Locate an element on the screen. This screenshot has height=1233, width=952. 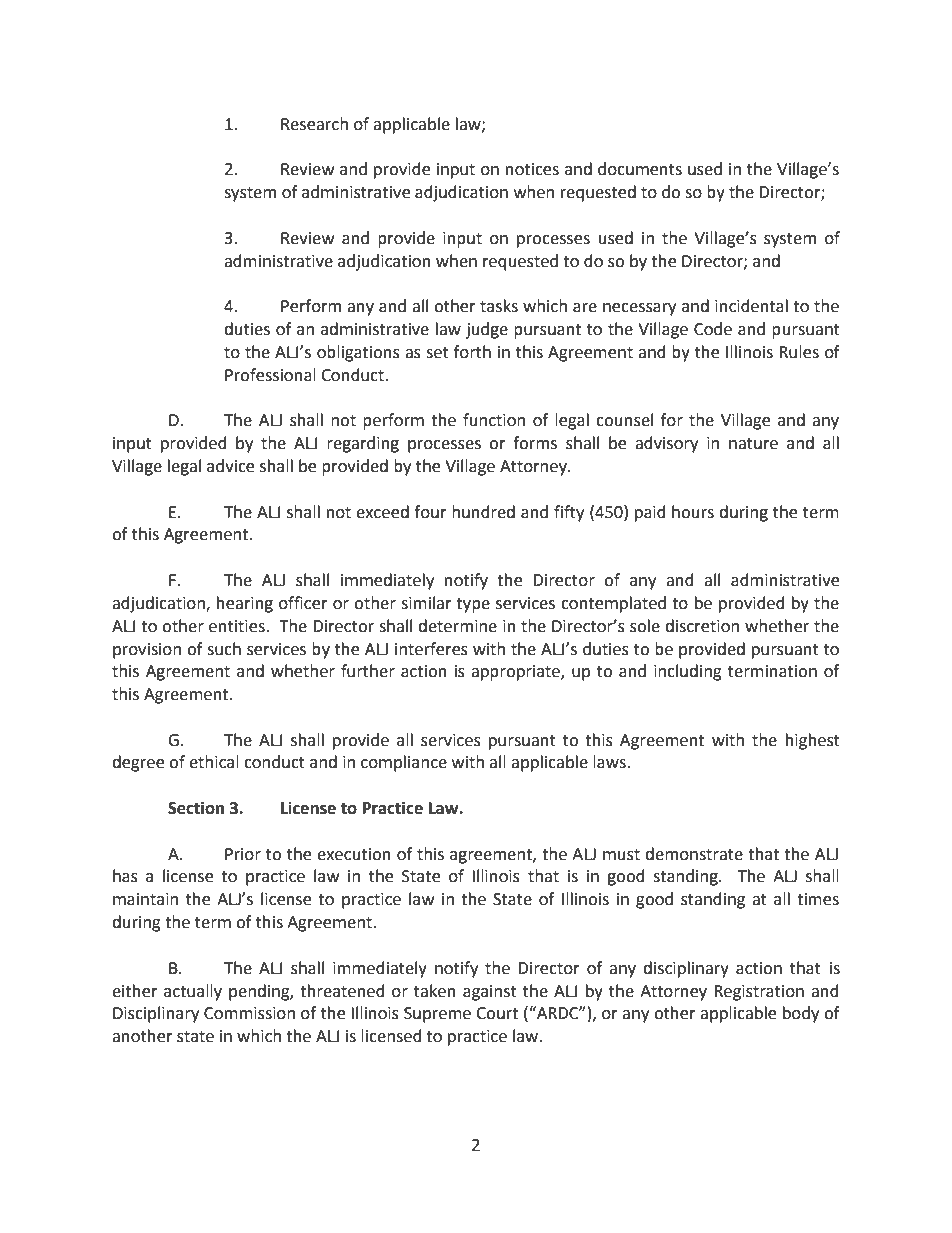
nature is located at coordinates (753, 444).
